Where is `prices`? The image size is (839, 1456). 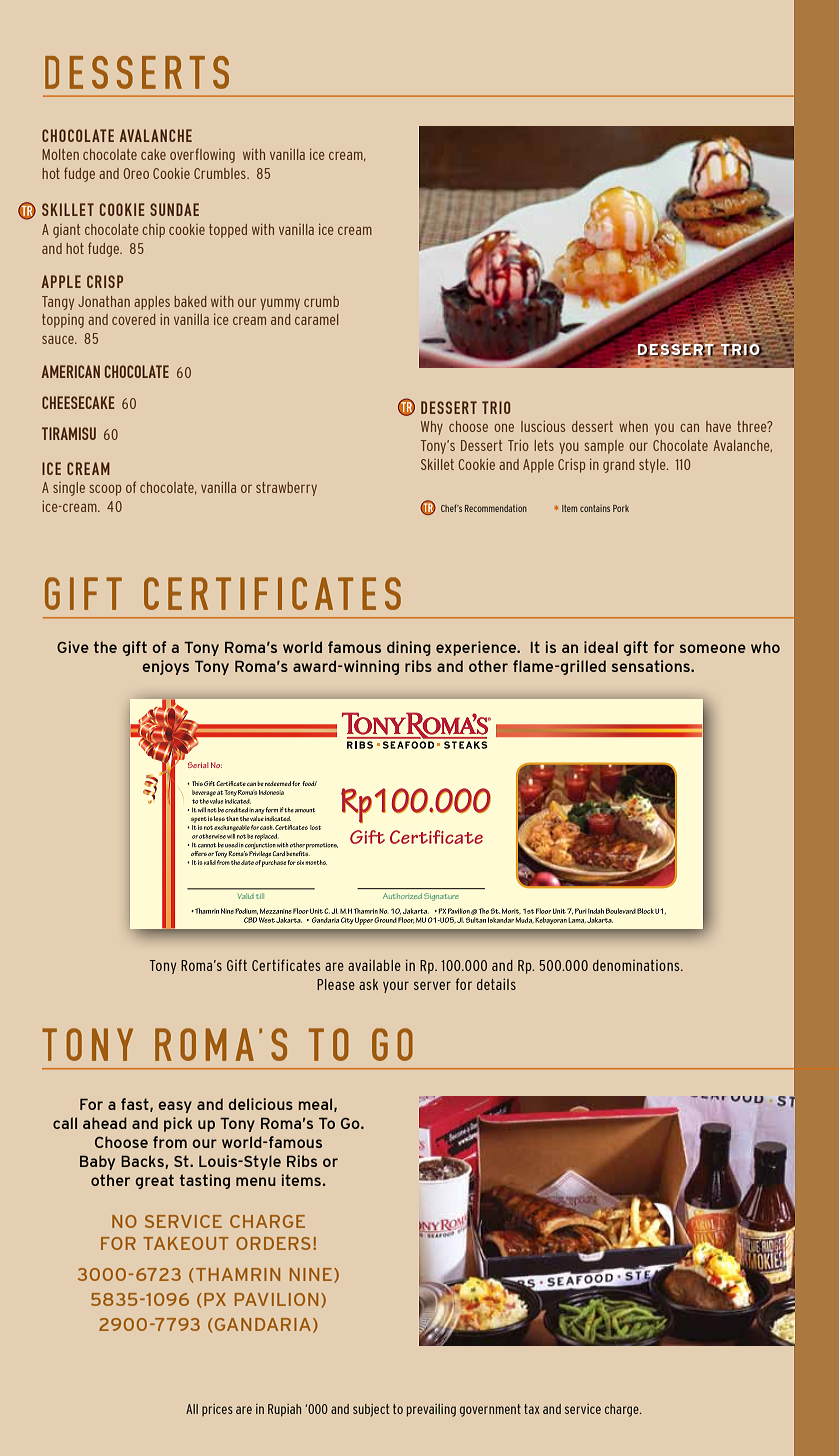 prices is located at coordinates (217, 1410).
